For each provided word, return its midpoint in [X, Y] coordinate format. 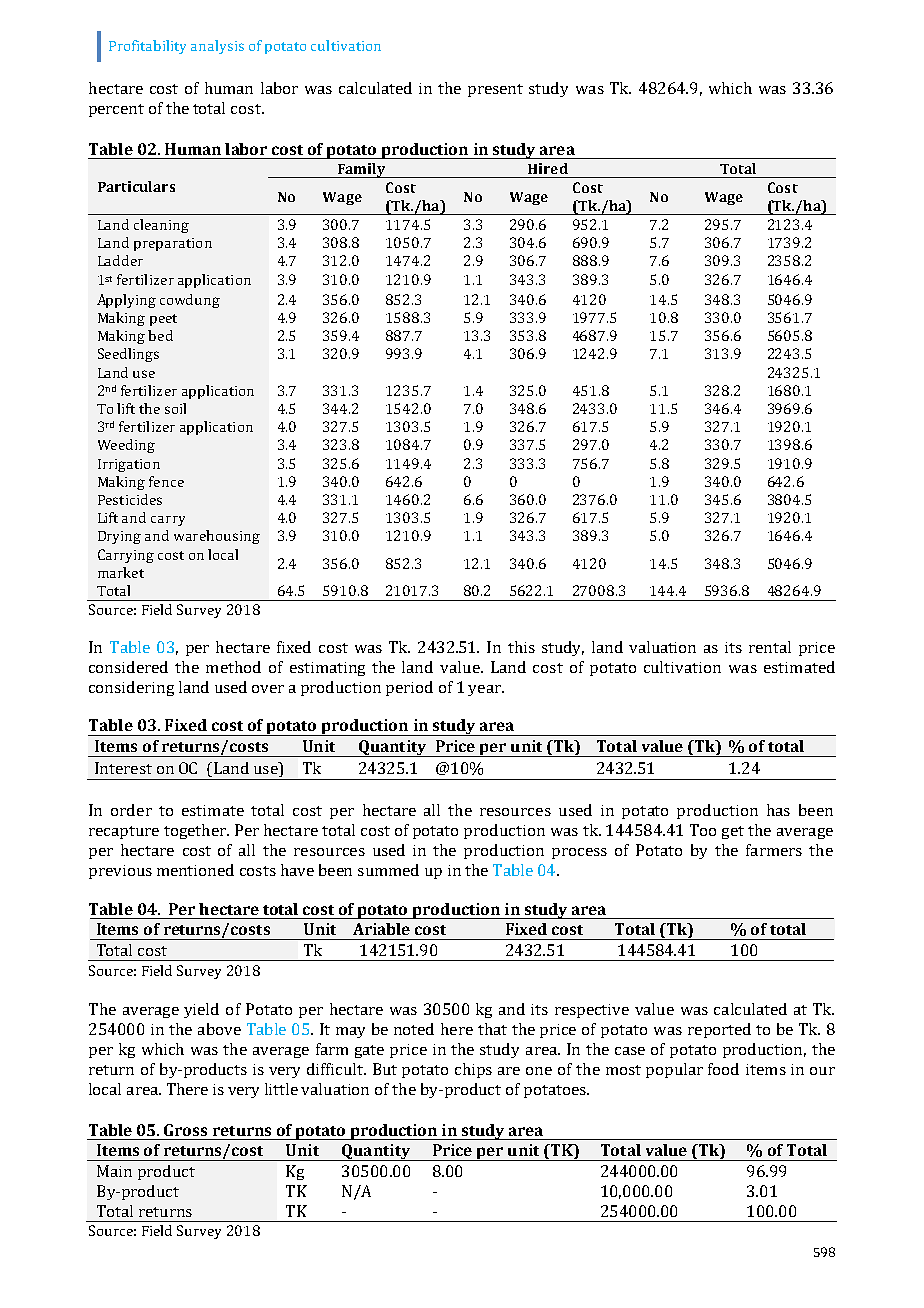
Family [361, 170]
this [521, 647]
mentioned [195, 870]
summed [388, 870]
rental [770, 647]
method [233, 667]
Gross [185, 1130]
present [495, 90]
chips [473, 1070]
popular [674, 1070]
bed [160, 335]
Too [703, 830]
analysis [217, 47]
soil [175, 408]
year [485, 690]
